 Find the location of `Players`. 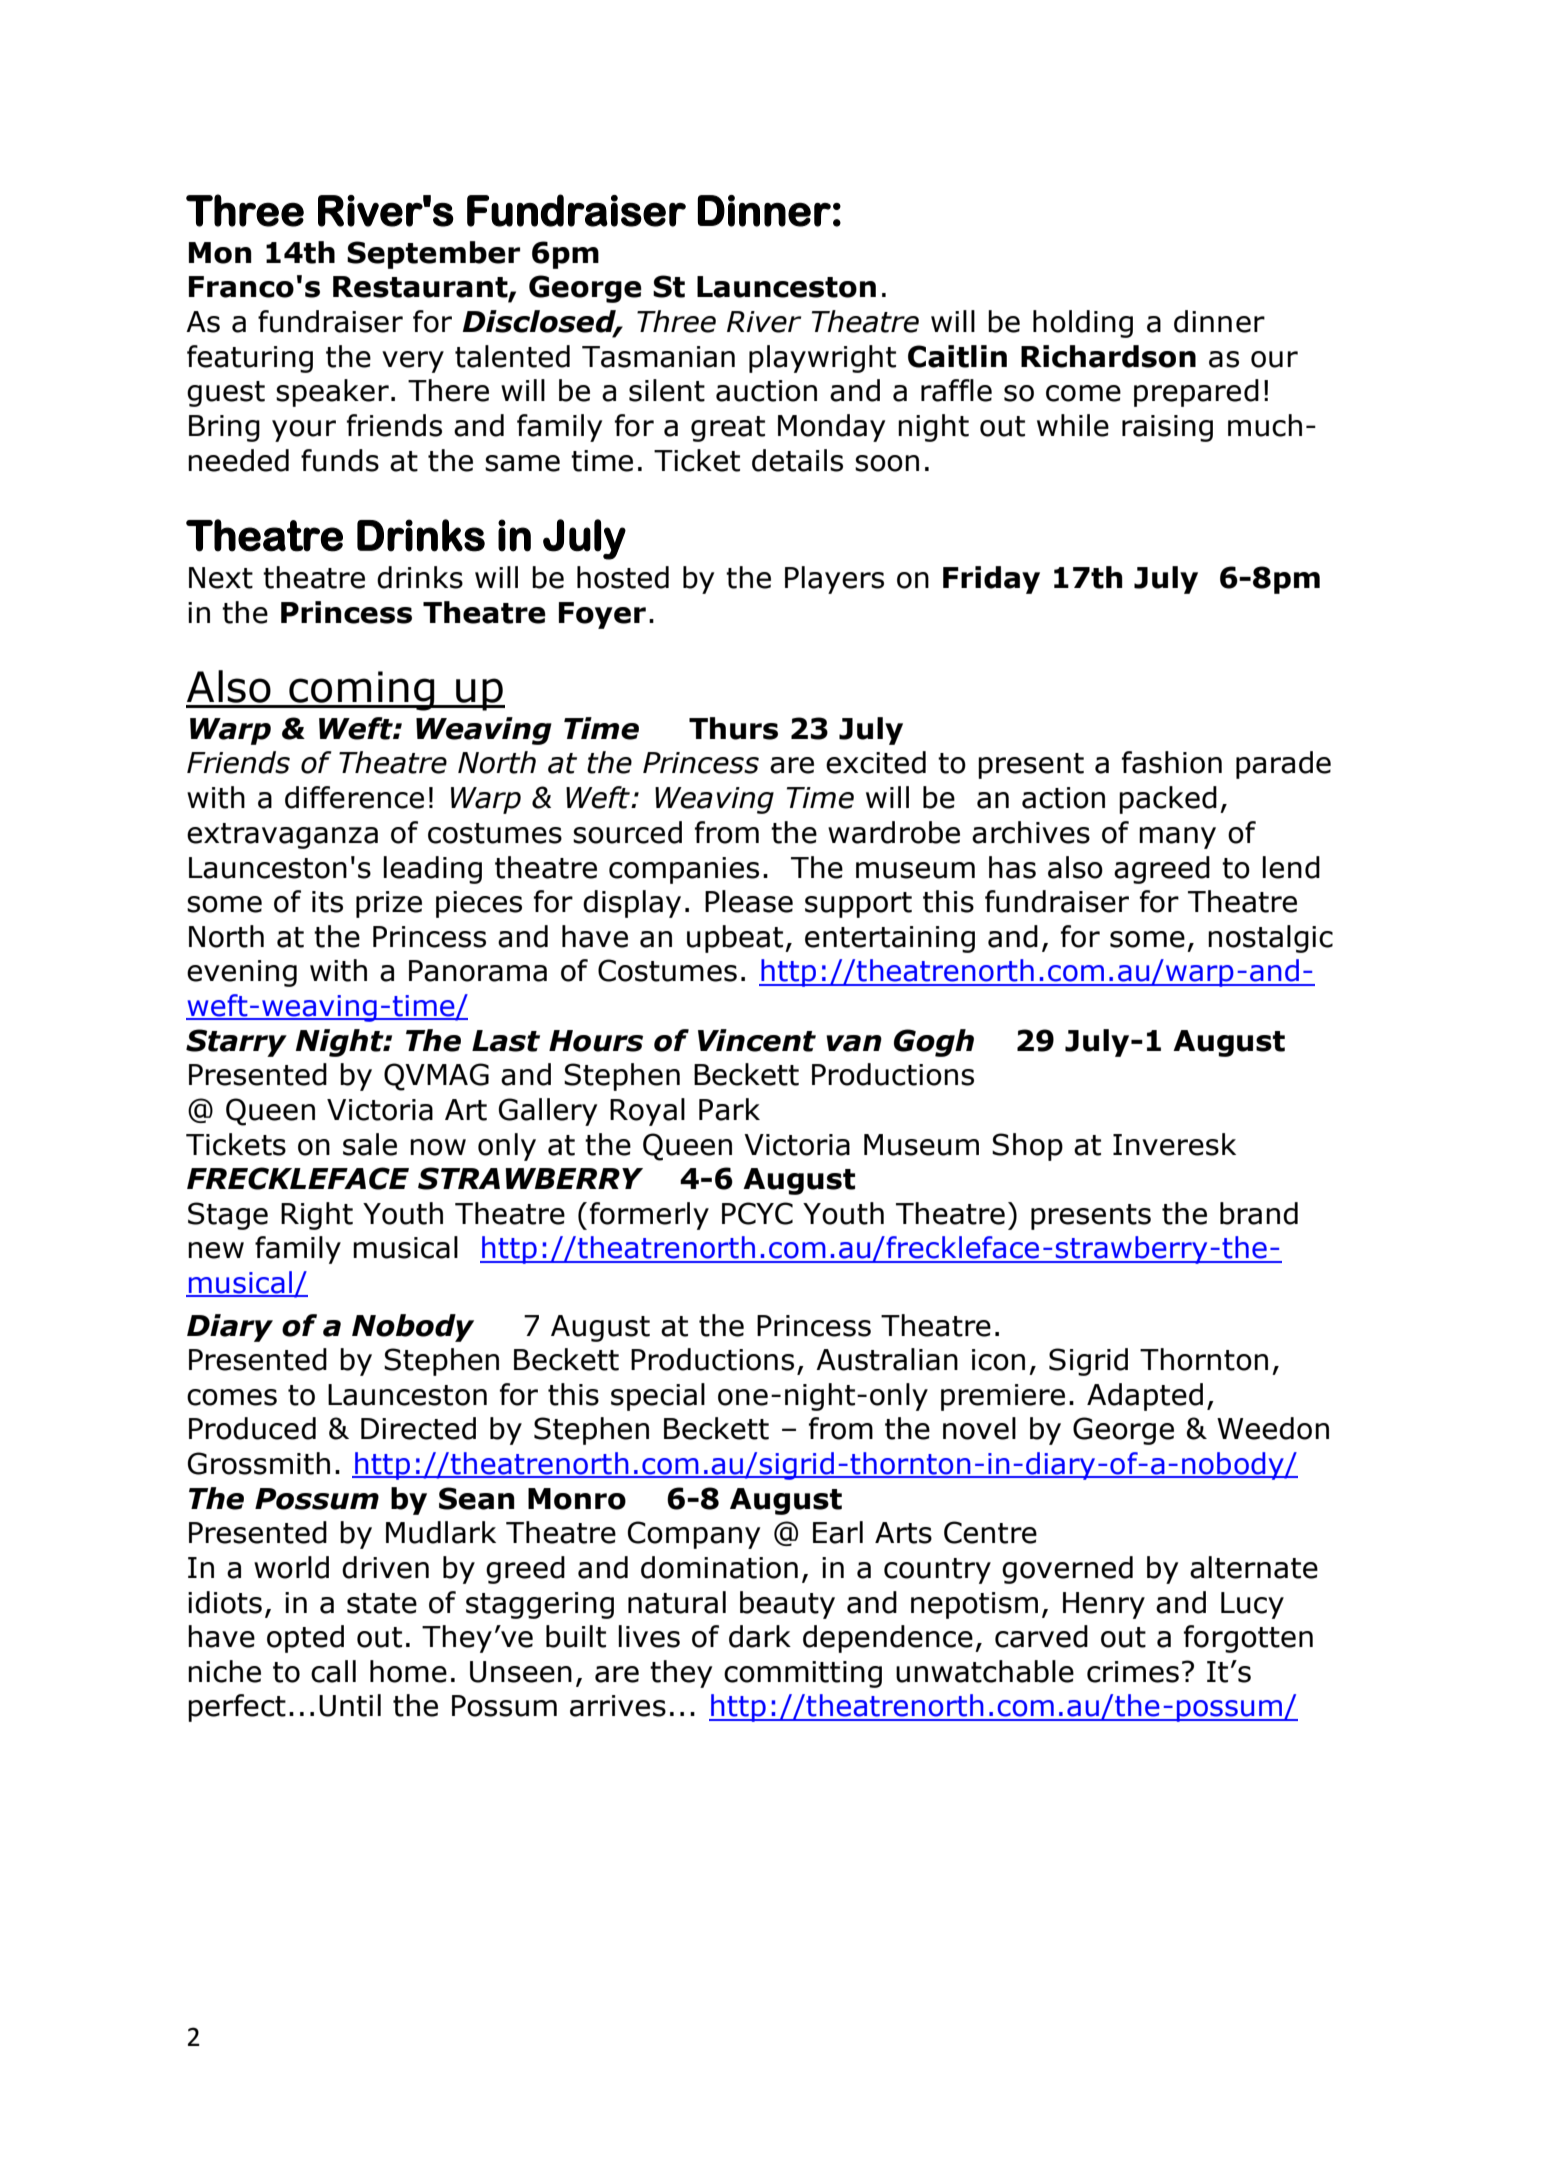

Players is located at coordinates (834, 580).
